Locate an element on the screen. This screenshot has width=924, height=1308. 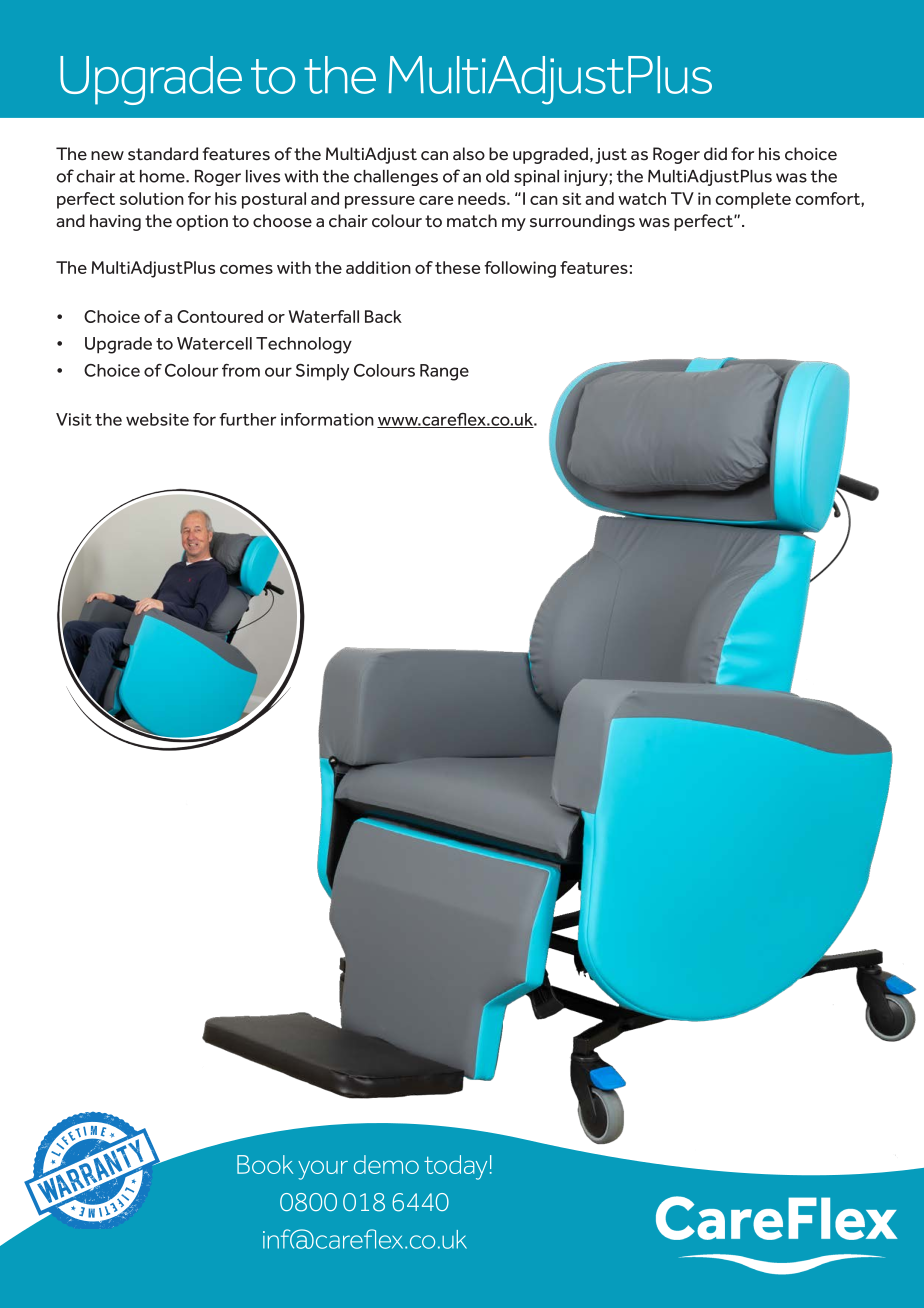
information is located at coordinates (327, 419).
